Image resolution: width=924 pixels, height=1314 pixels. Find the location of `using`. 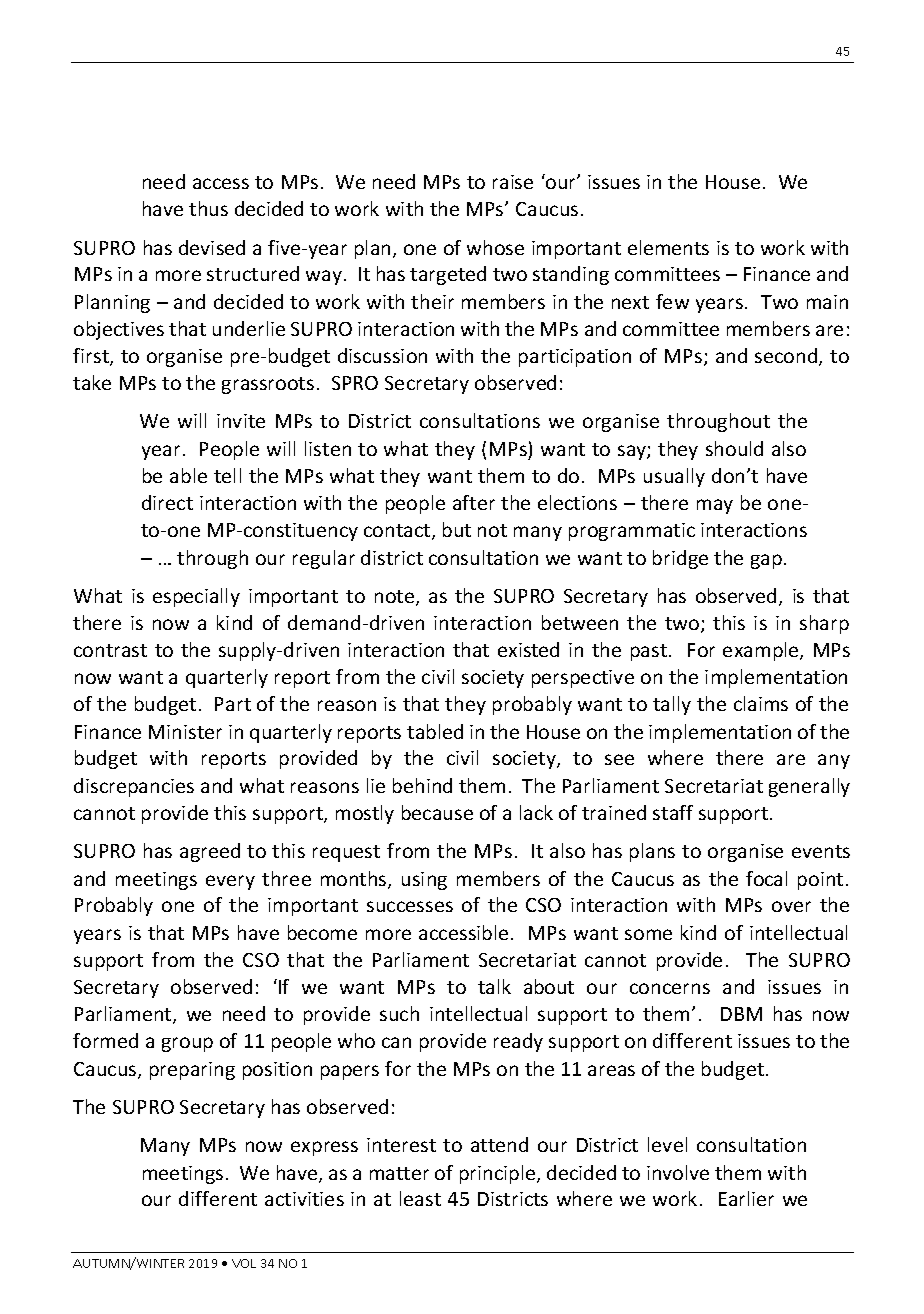

using is located at coordinates (424, 881).
